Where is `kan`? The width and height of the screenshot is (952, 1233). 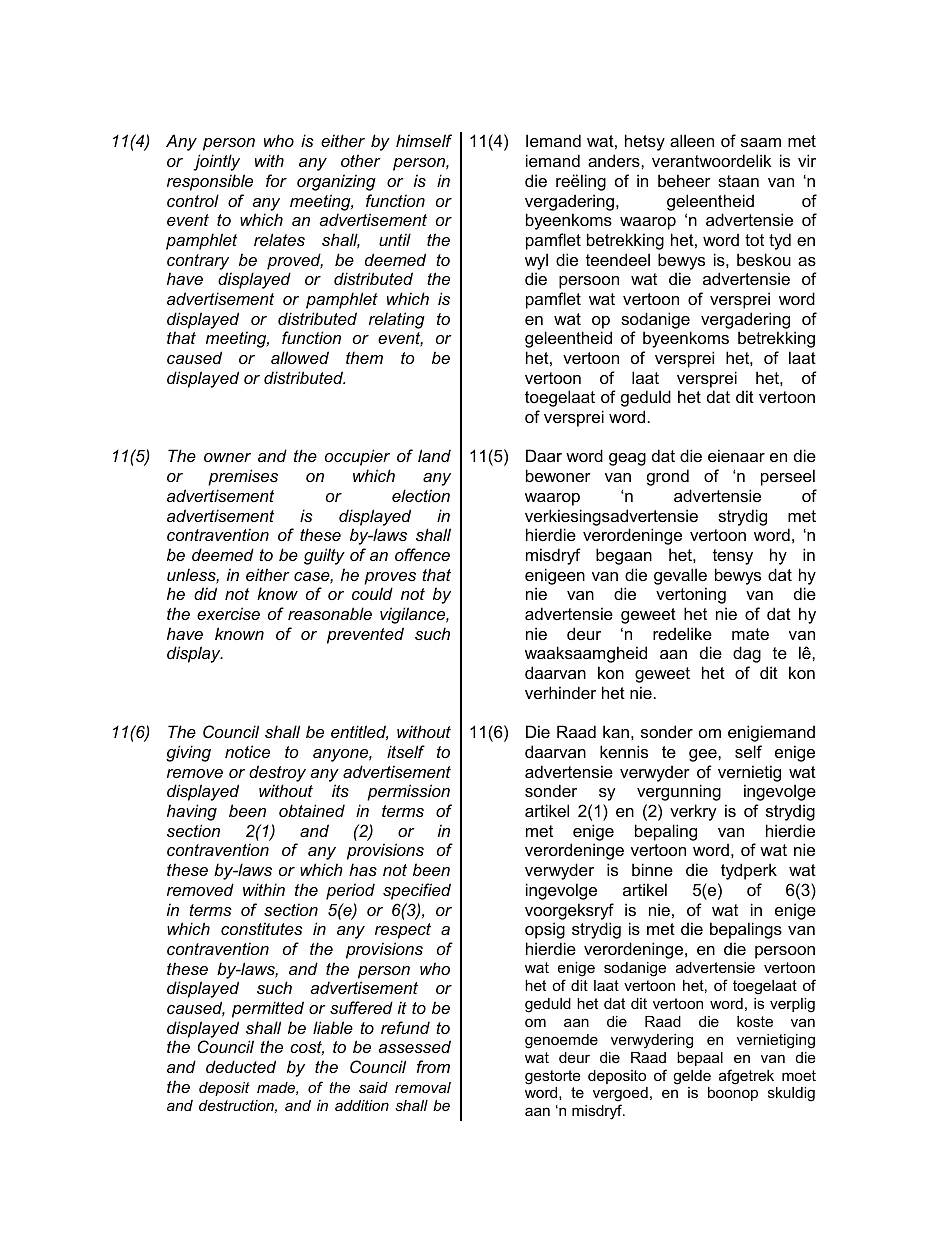
kan is located at coordinates (616, 731).
